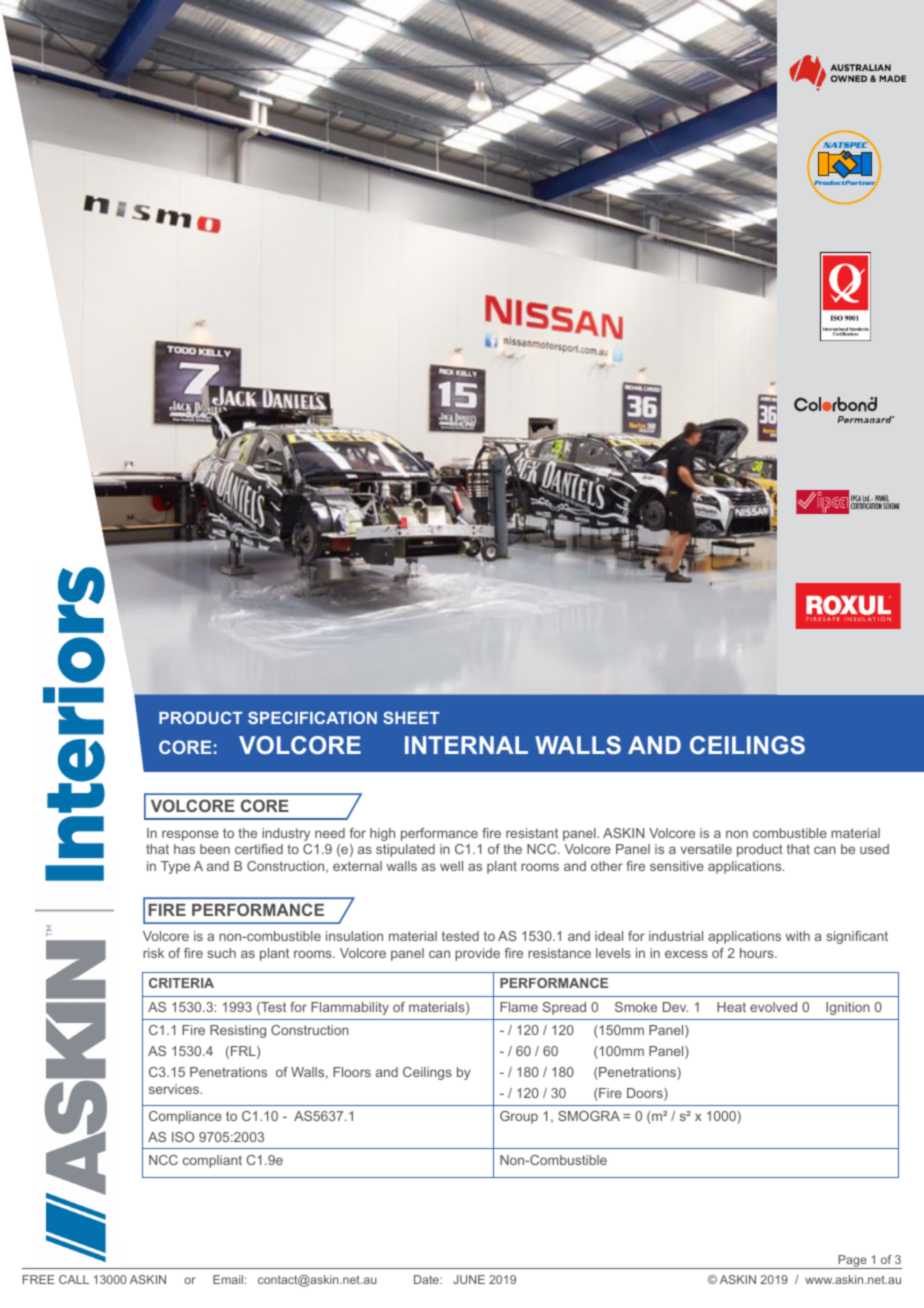 The width and height of the image is (924, 1308). What do you see at coordinates (312, 717) in the image?
I see `SPECIFICATION` at bounding box center [312, 717].
